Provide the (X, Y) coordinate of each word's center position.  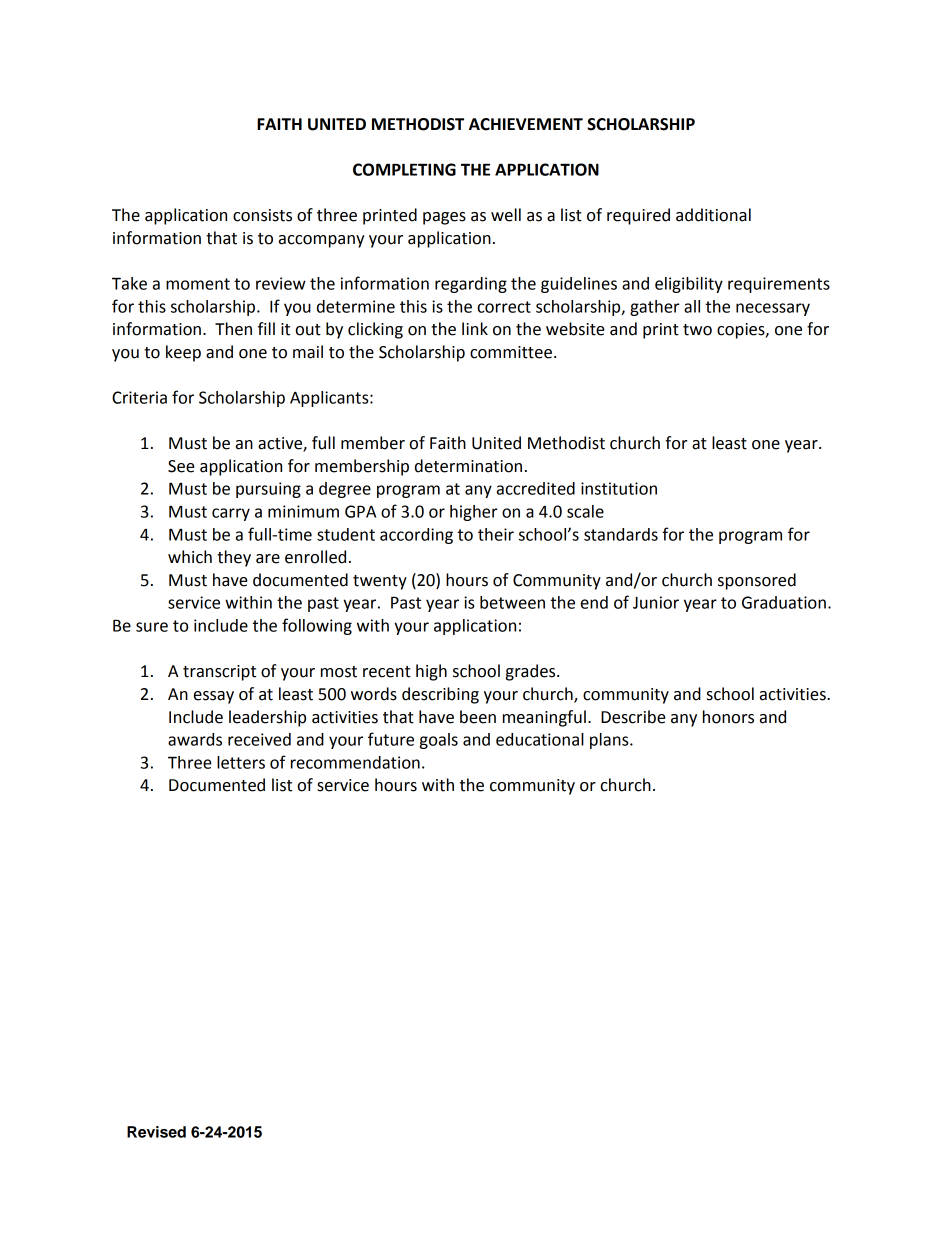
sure (152, 627)
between (512, 602)
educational (540, 739)
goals (439, 741)
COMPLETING (404, 169)
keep (183, 353)
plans (610, 741)
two (697, 330)
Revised (156, 1132)
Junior (656, 602)
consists (262, 215)
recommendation (355, 762)
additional (713, 215)
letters (241, 762)
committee (511, 352)
